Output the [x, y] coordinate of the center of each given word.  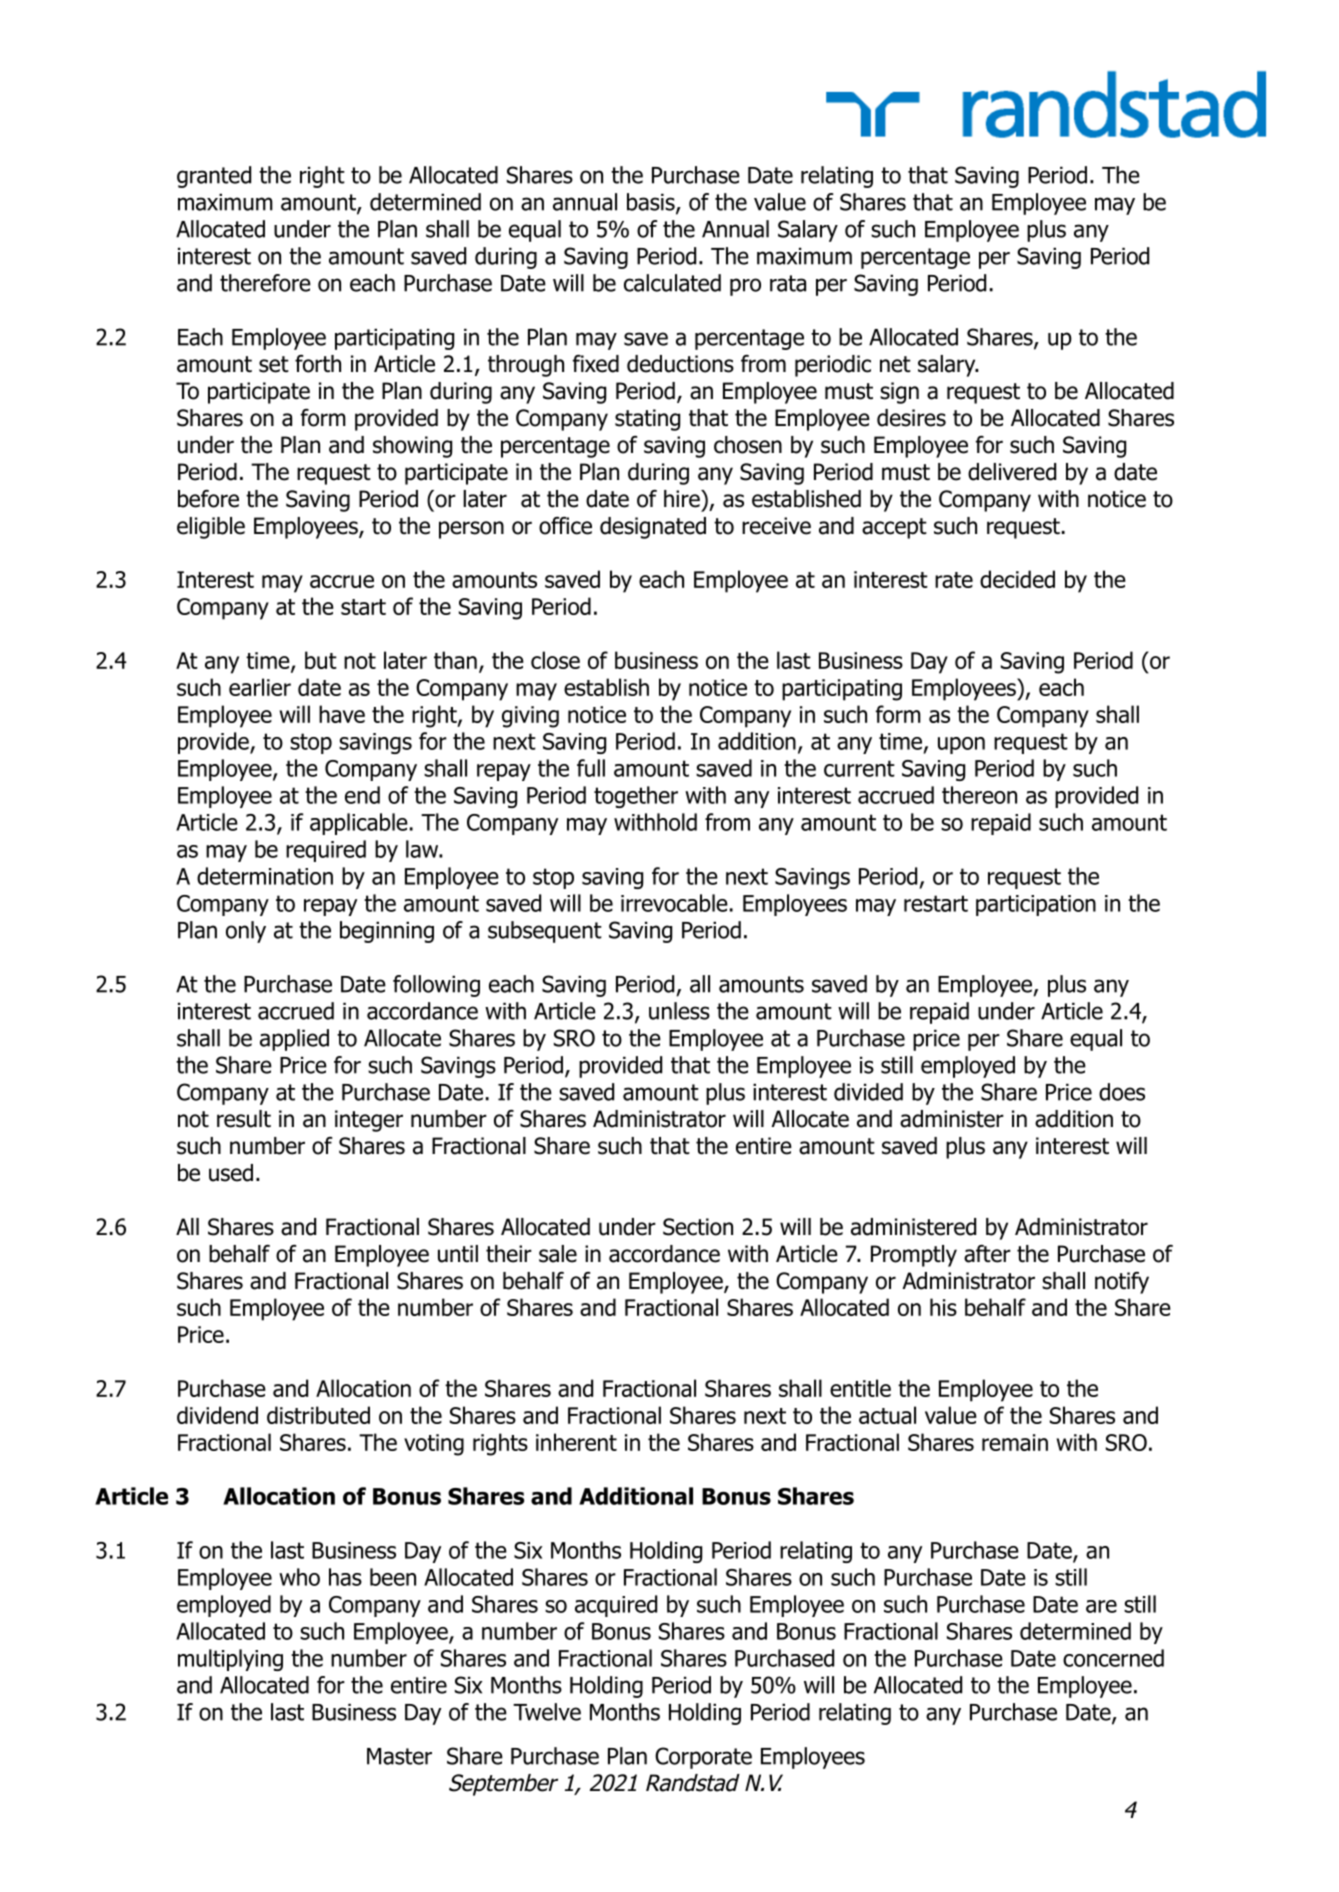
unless [679, 1011]
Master [399, 1756]
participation [1036, 905]
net [895, 364]
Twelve [547, 1712]
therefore [265, 283]
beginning [387, 932]
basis [652, 203]
